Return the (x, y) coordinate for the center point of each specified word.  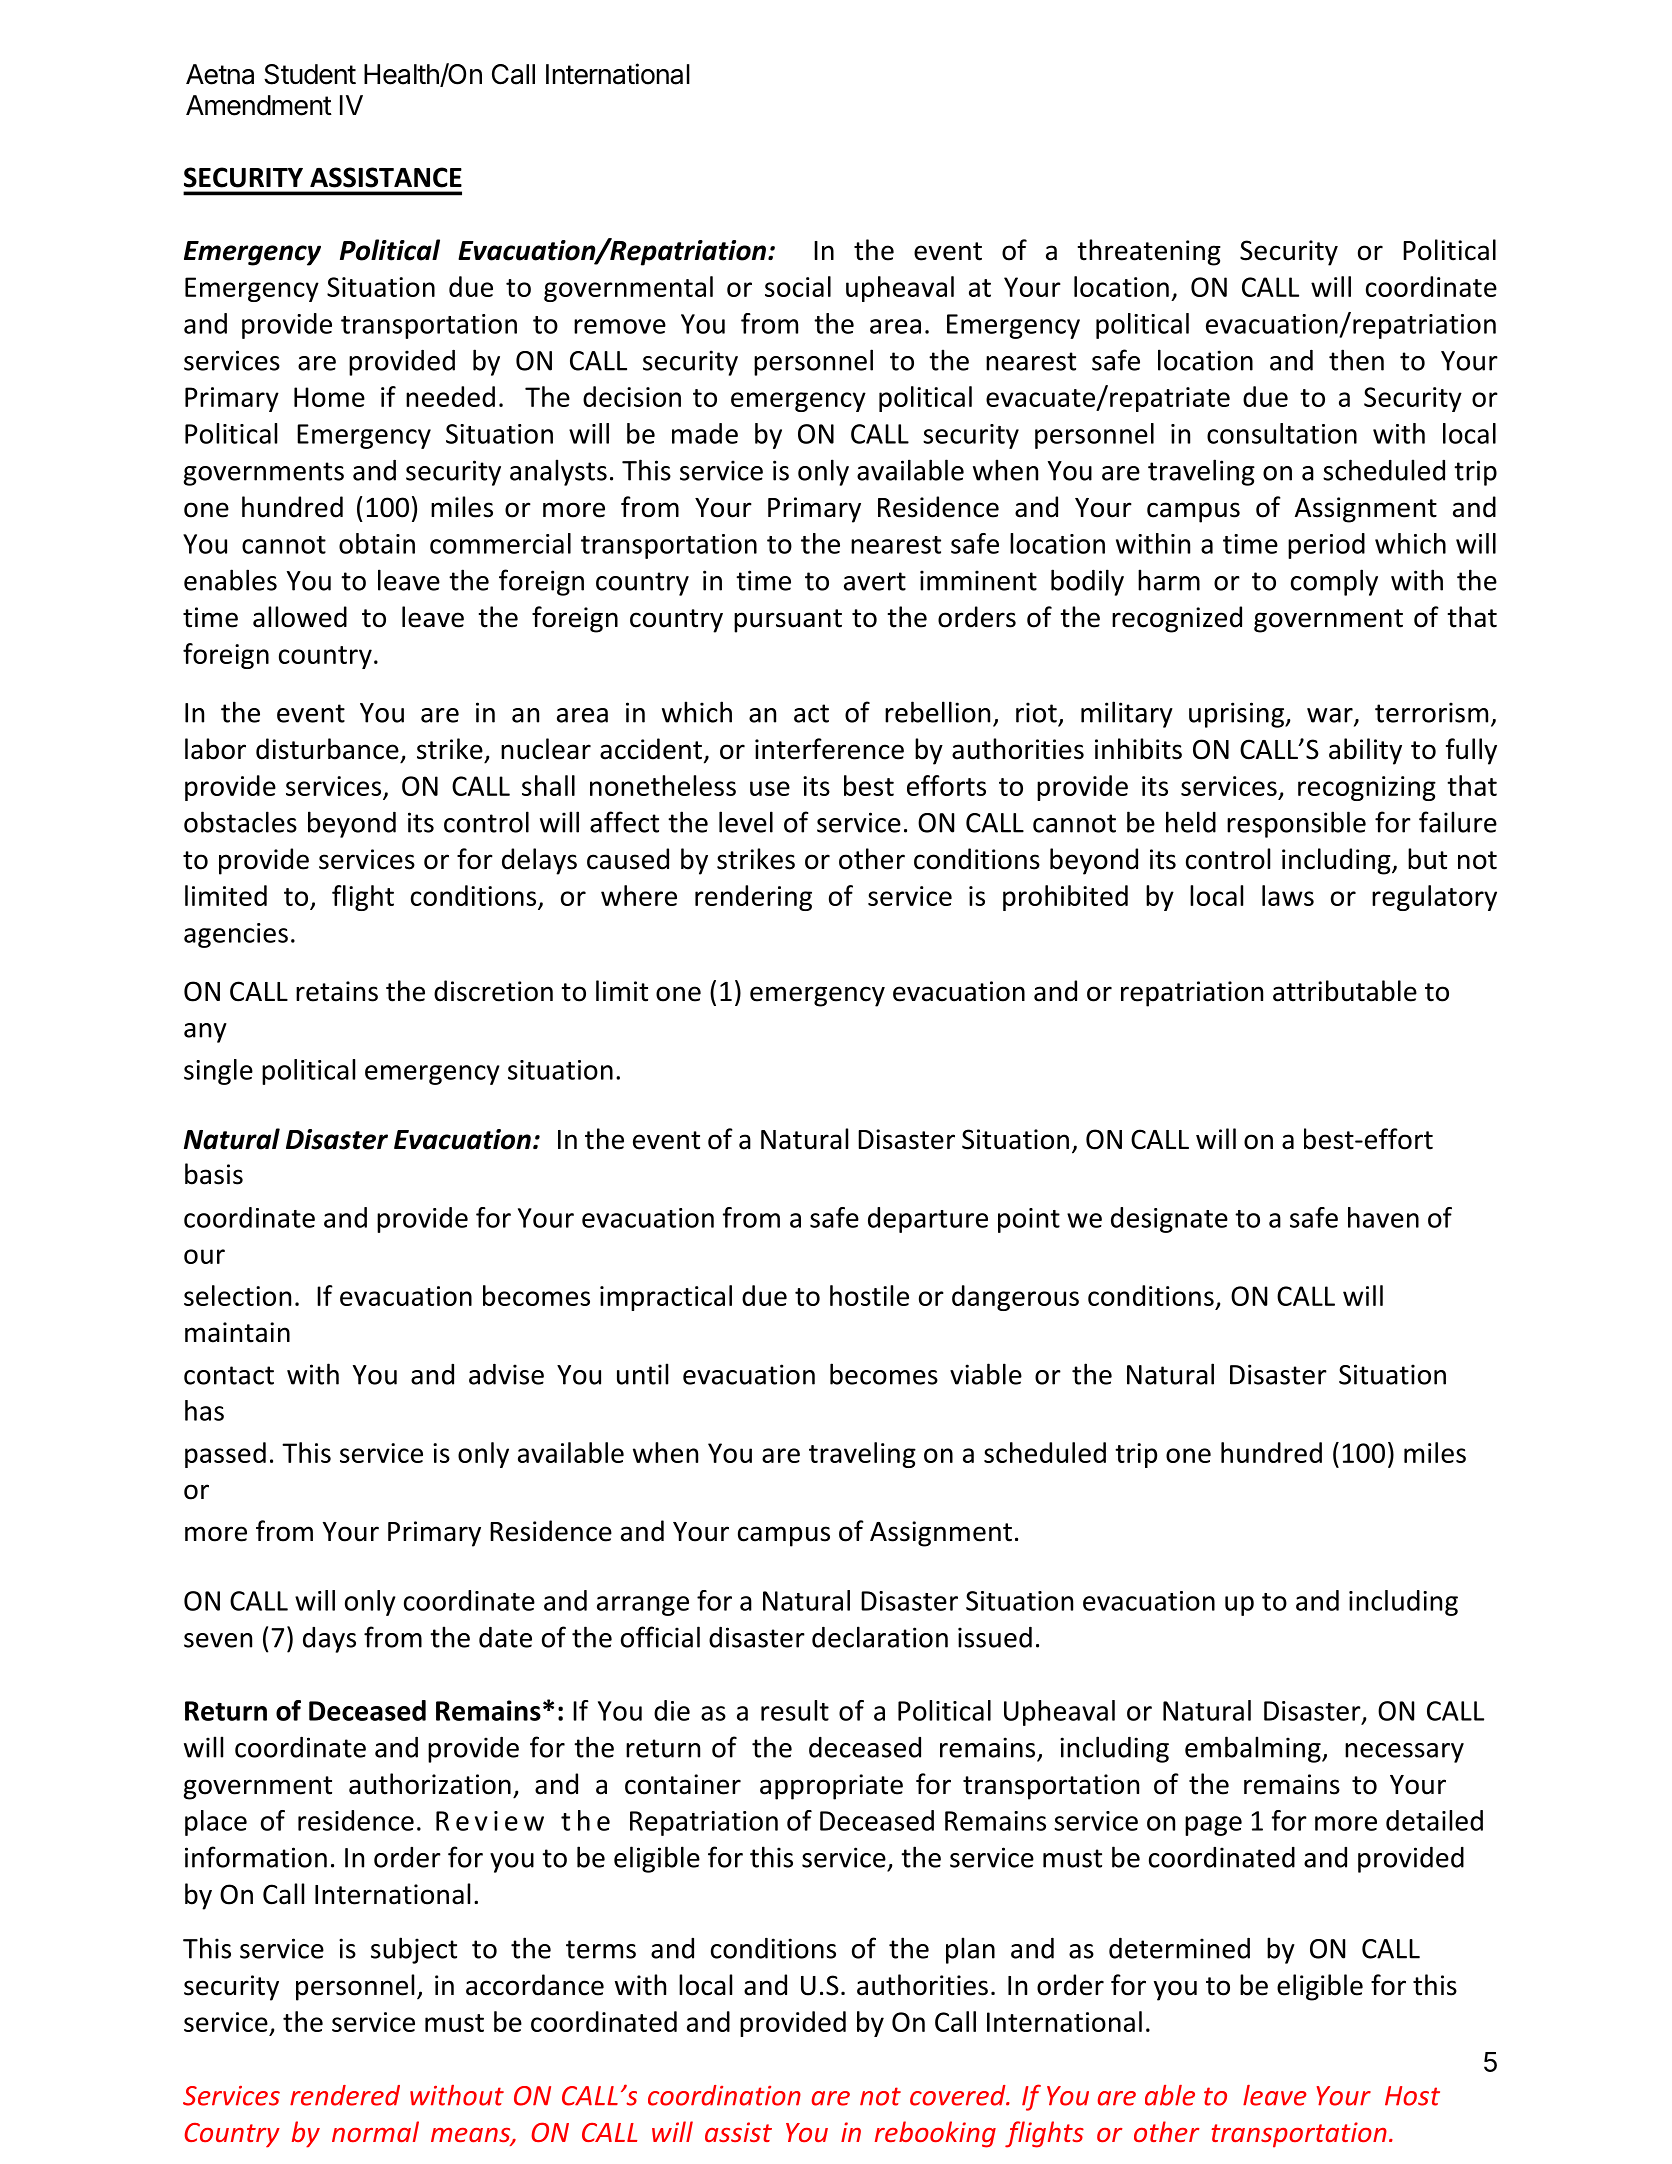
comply (1334, 582)
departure (928, 1220)
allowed (300, 617)
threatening (1149, 252)
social (798, 286)
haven (1383, 1217)
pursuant (788, 621)
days (329, 1640)
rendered (345, 2095)
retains (337, 991)
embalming (1254, 1749)
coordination (724, 2095)
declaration (880, 1637)
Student (310, 74)
